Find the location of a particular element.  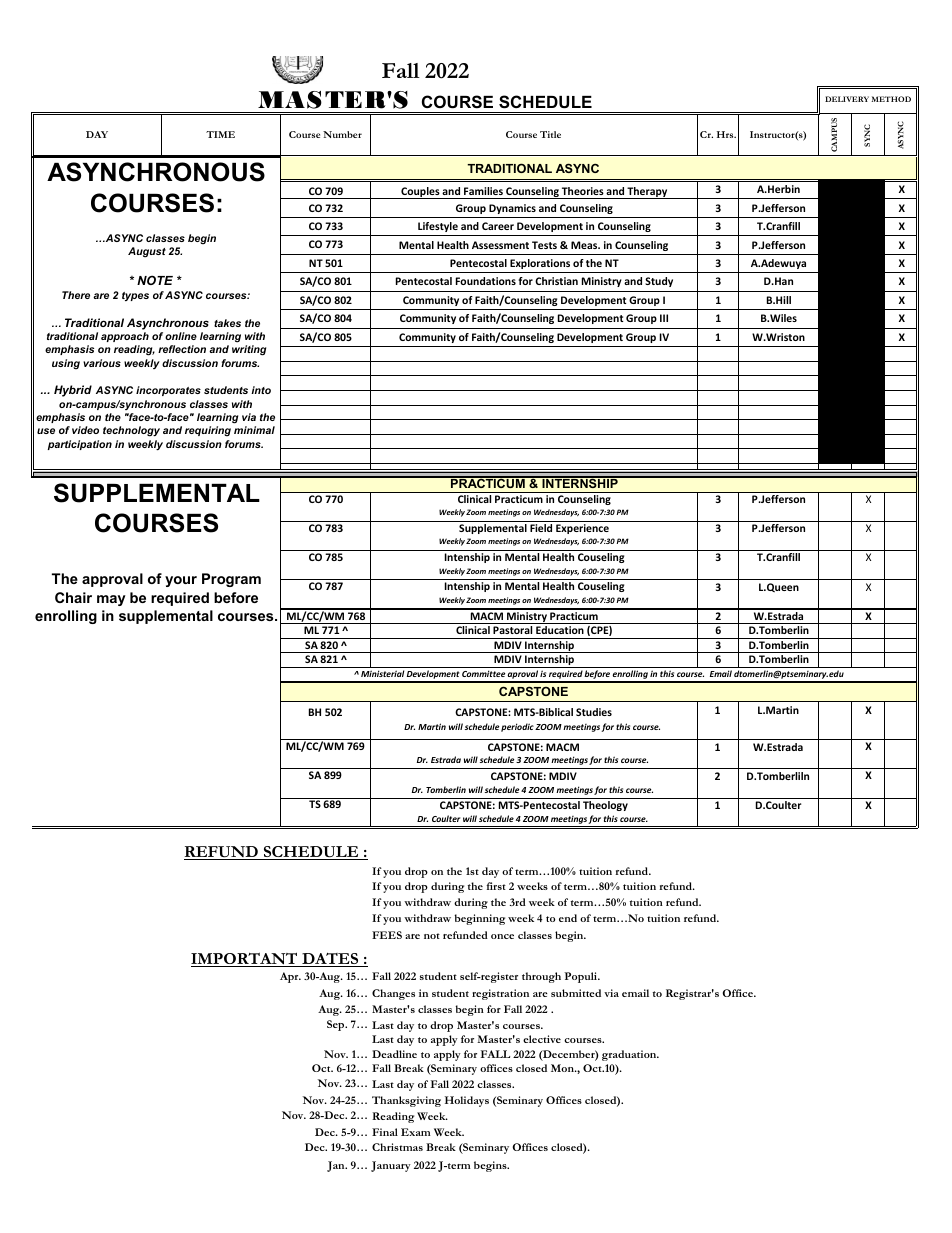

Title is located at coordinates (550, 134).
